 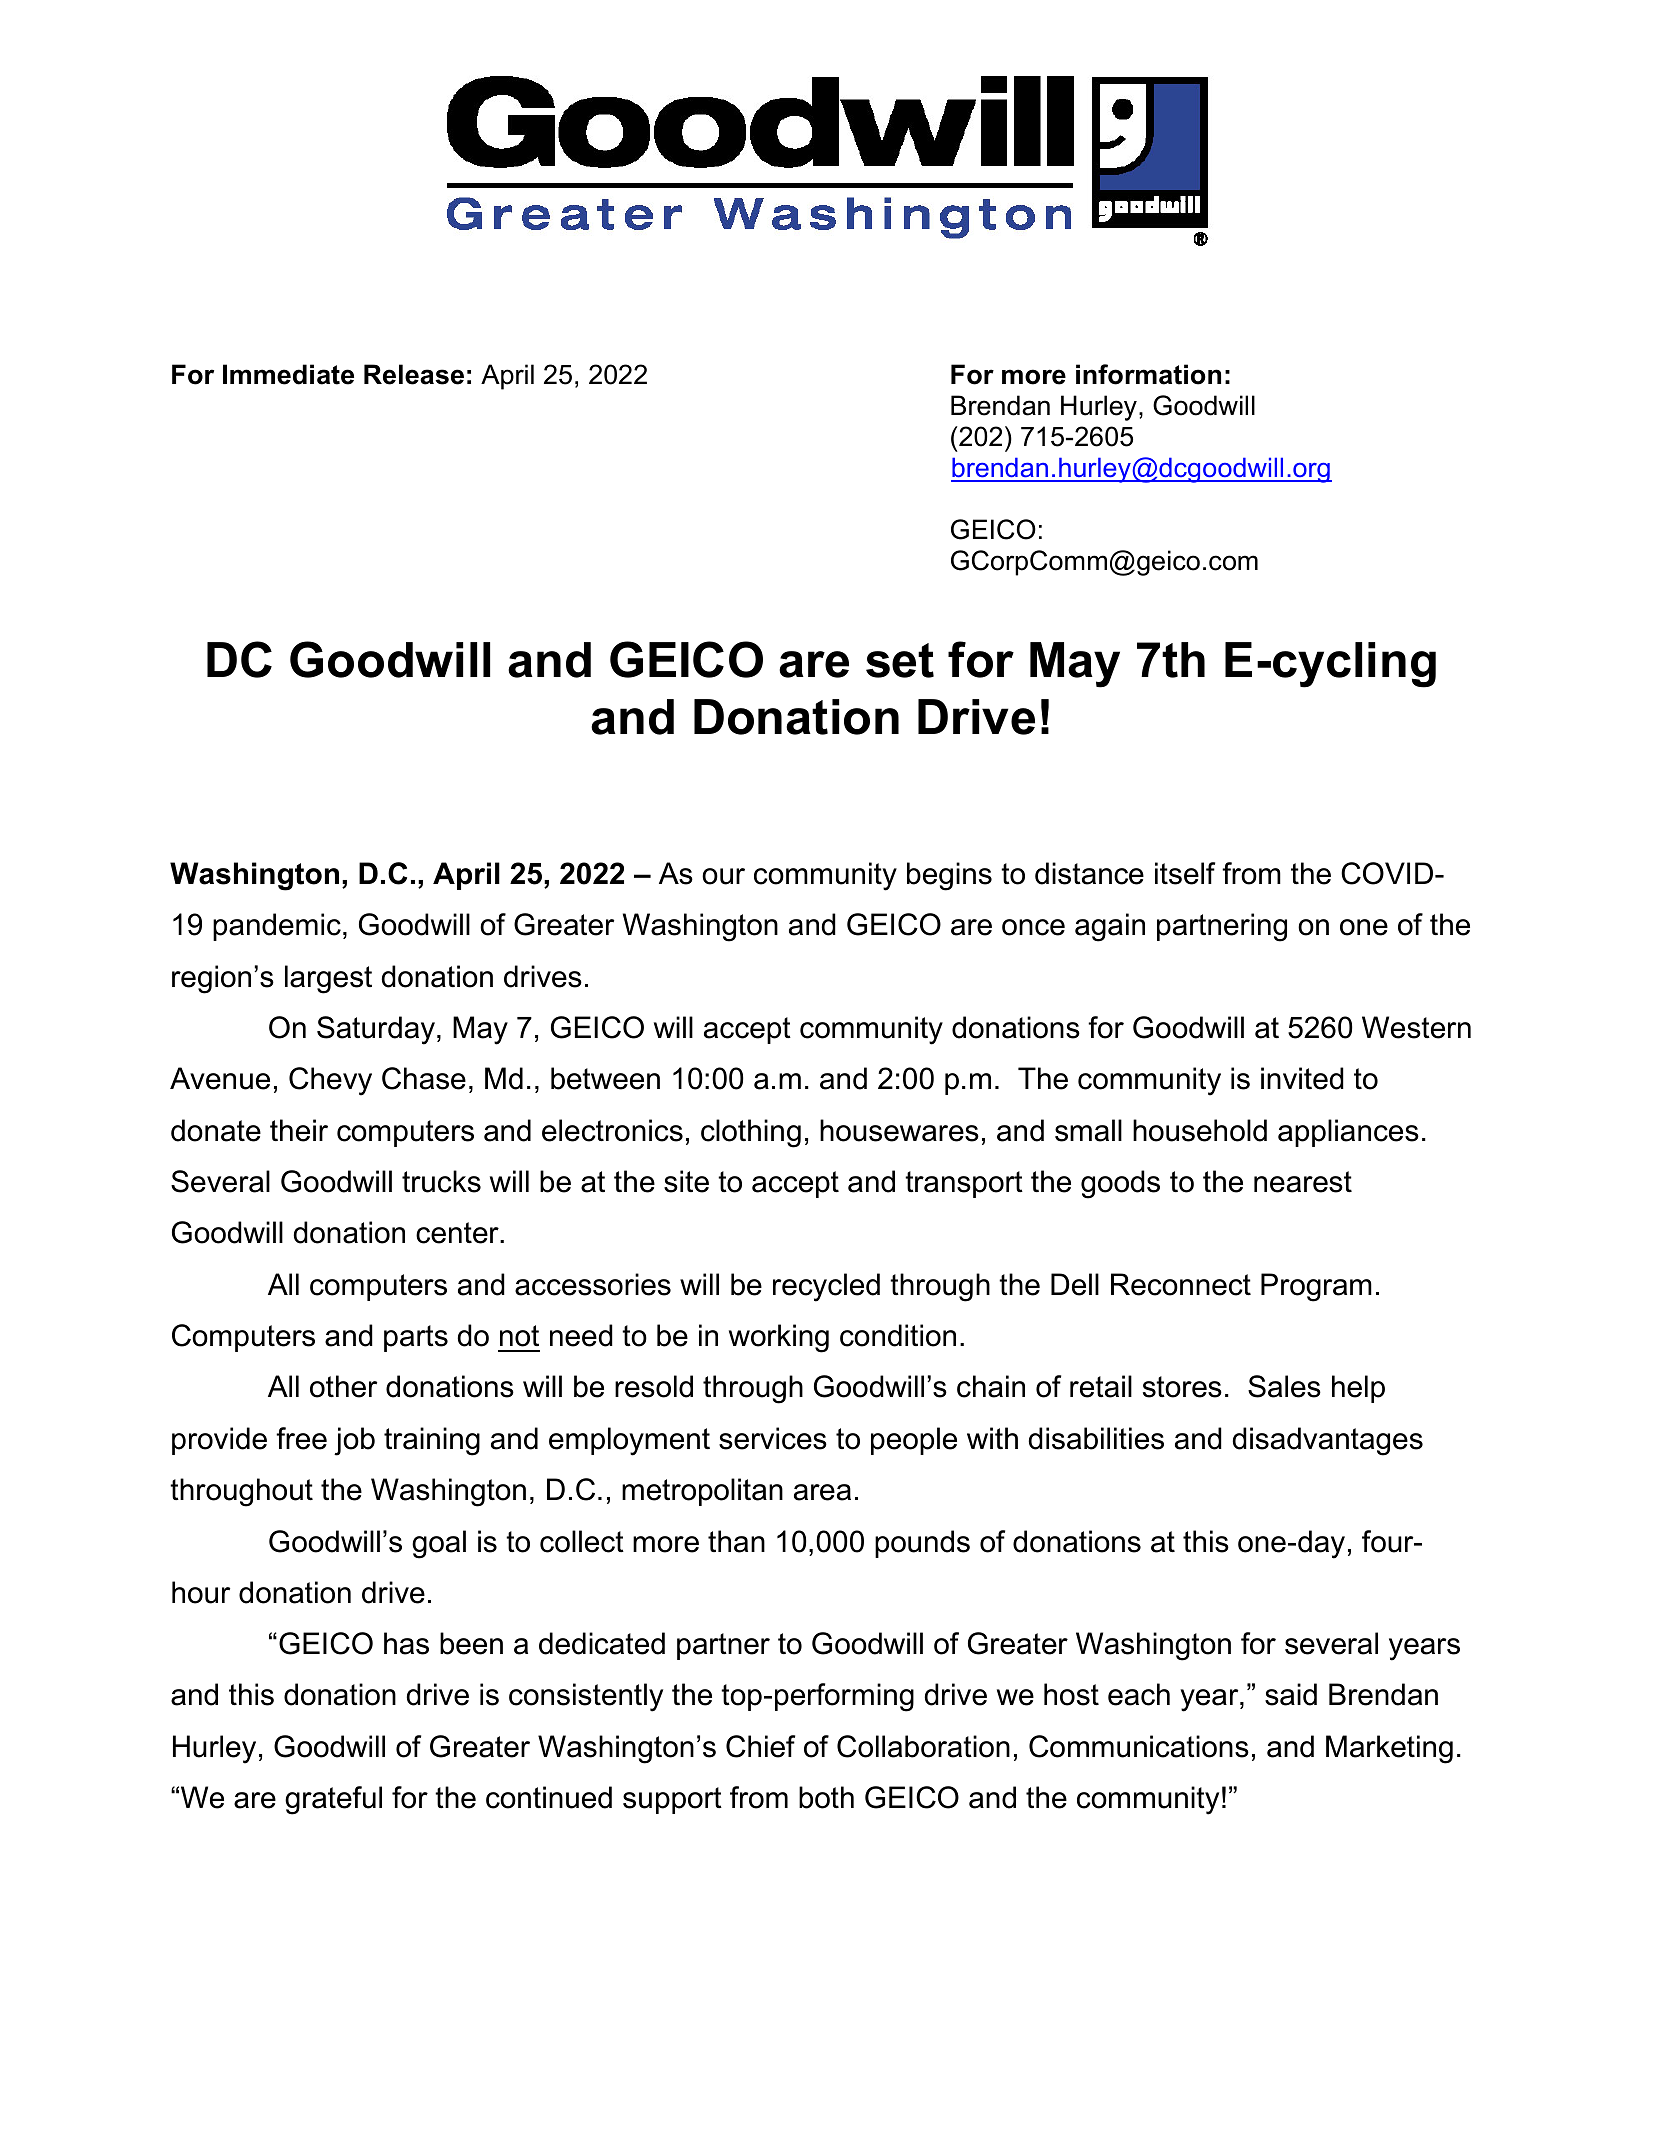 What do you see at coordinates (1148, 374) in the image?
I see `information` at bounding box center [1148, 374].
